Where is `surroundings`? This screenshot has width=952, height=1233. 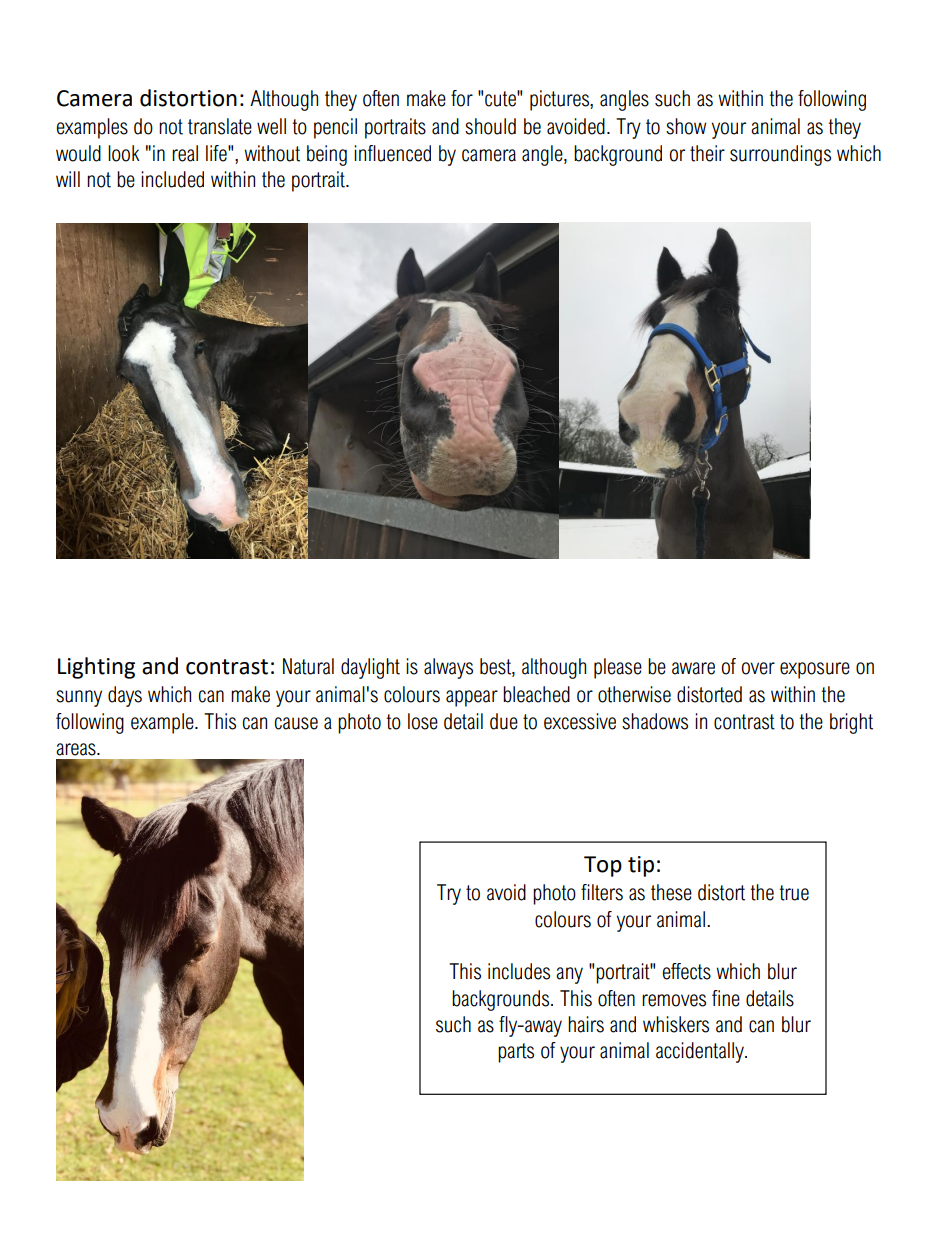
surroundings is located at coordinates (780, 155).
